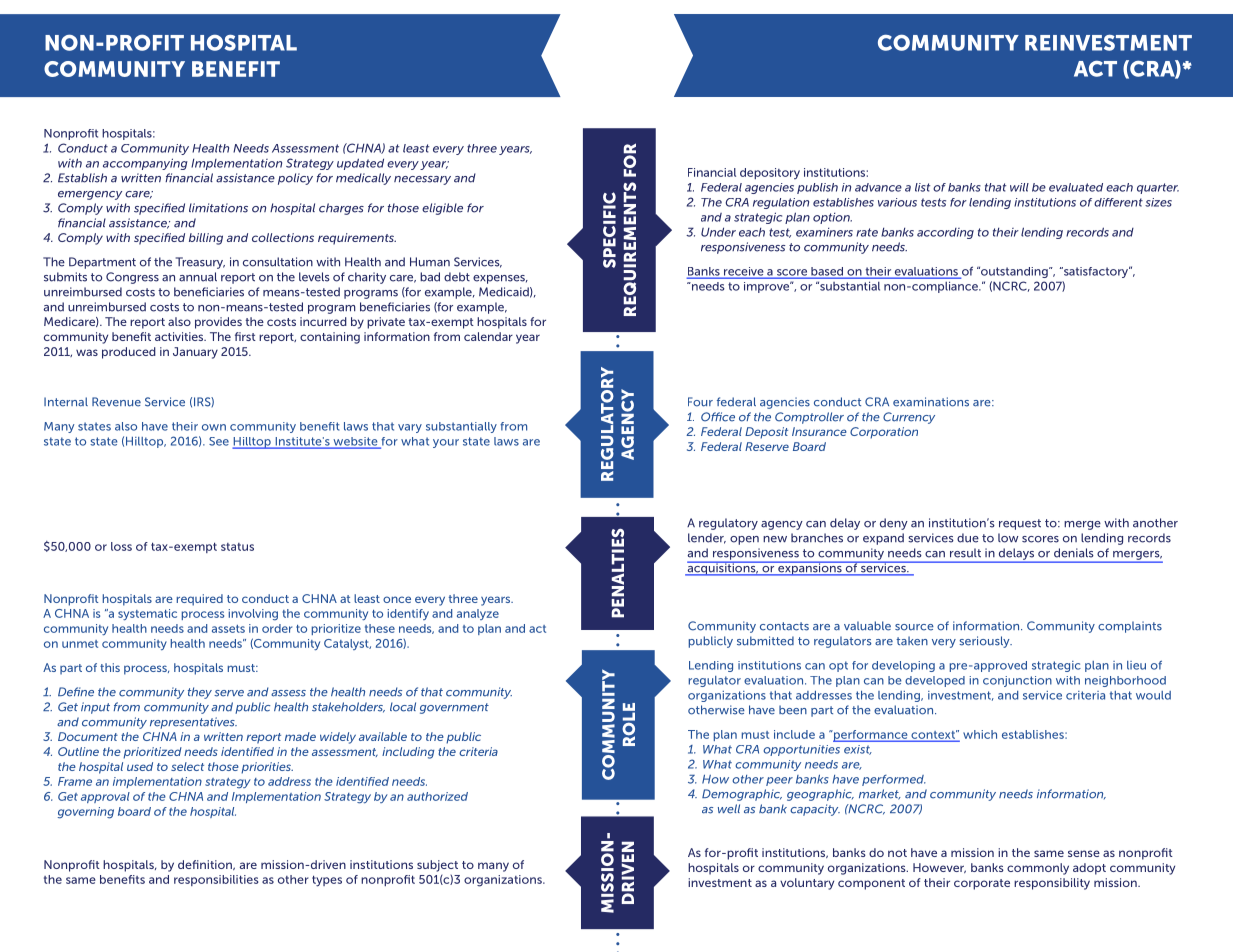 This page has height=952, width=1233. I want to click on definition, so click(206, 865).
